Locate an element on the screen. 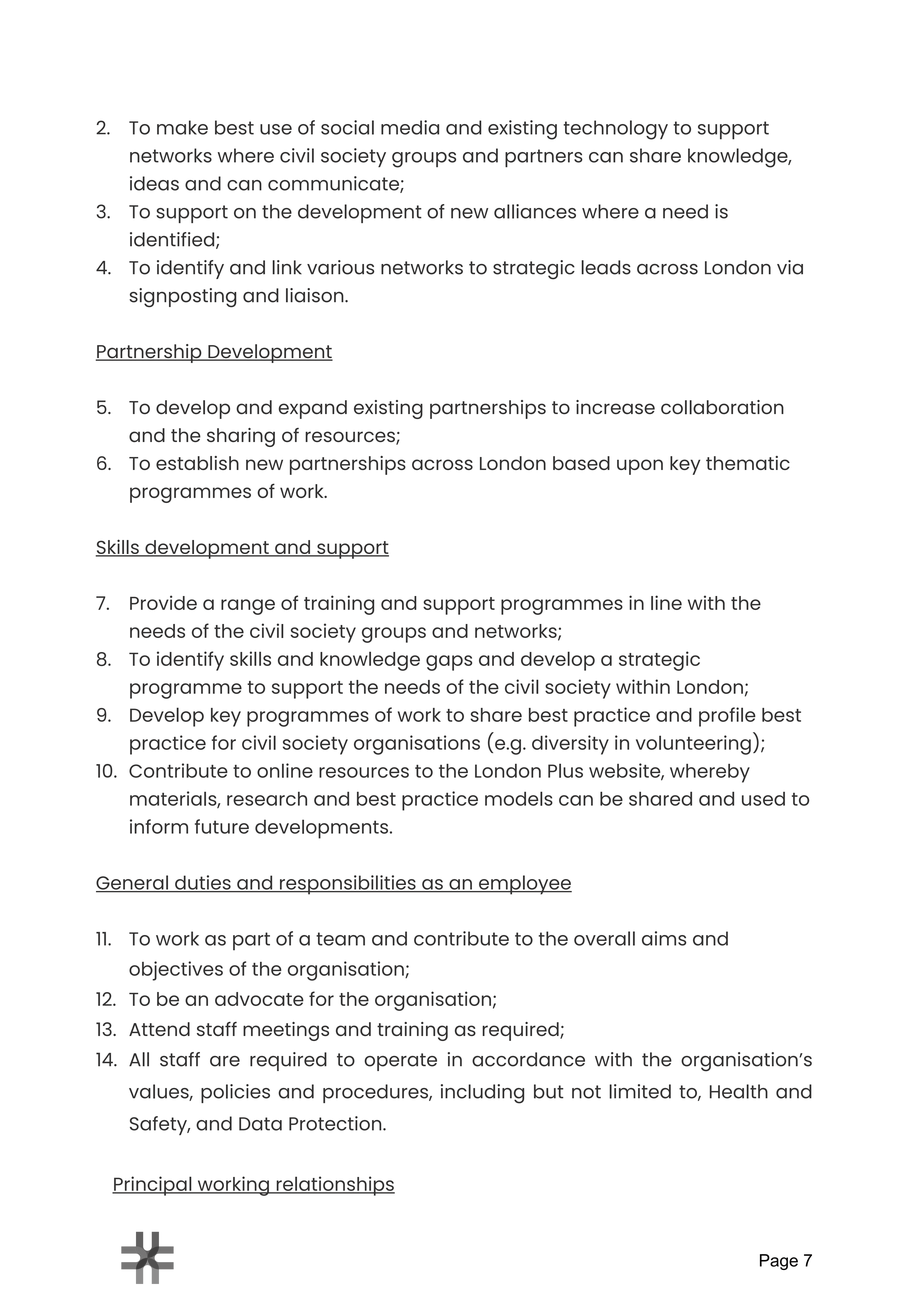  profile is located at coordinates (727, 717).
